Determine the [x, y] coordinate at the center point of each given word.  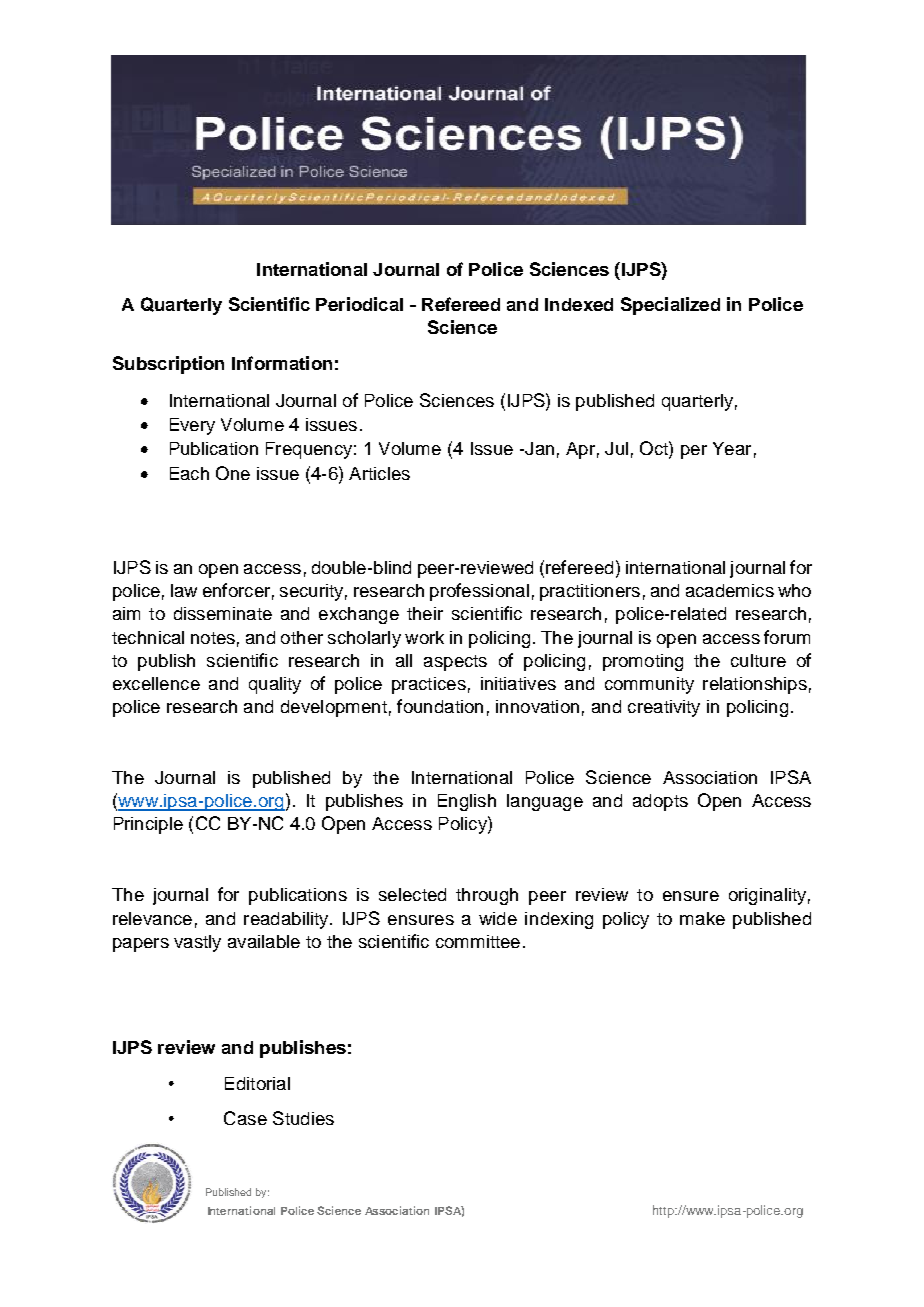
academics [730, 590]
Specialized [670, 306]
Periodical [359, 304]
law [184, 590]
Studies [303, 1118]
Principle [148, 825]
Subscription [168, 365]
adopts [660, 802]
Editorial [257, 1083]
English [467, 802]
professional [479, 592]
